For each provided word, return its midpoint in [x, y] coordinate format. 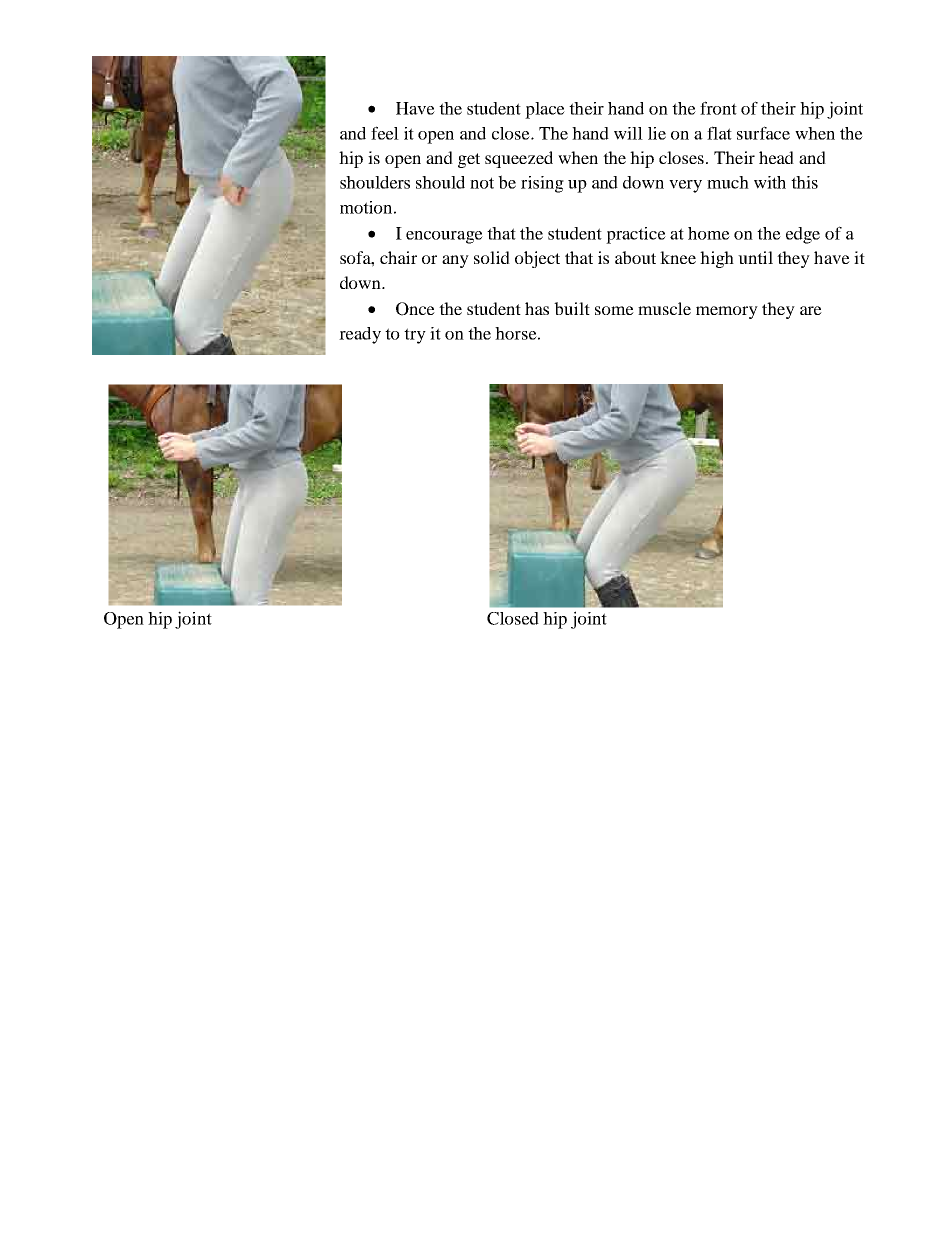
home [709, 233]
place [545, 110]
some [614, 310]
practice [636, 235]
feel [385, 133]
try [415, 336]
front [718, 108]
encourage [444, 237]
